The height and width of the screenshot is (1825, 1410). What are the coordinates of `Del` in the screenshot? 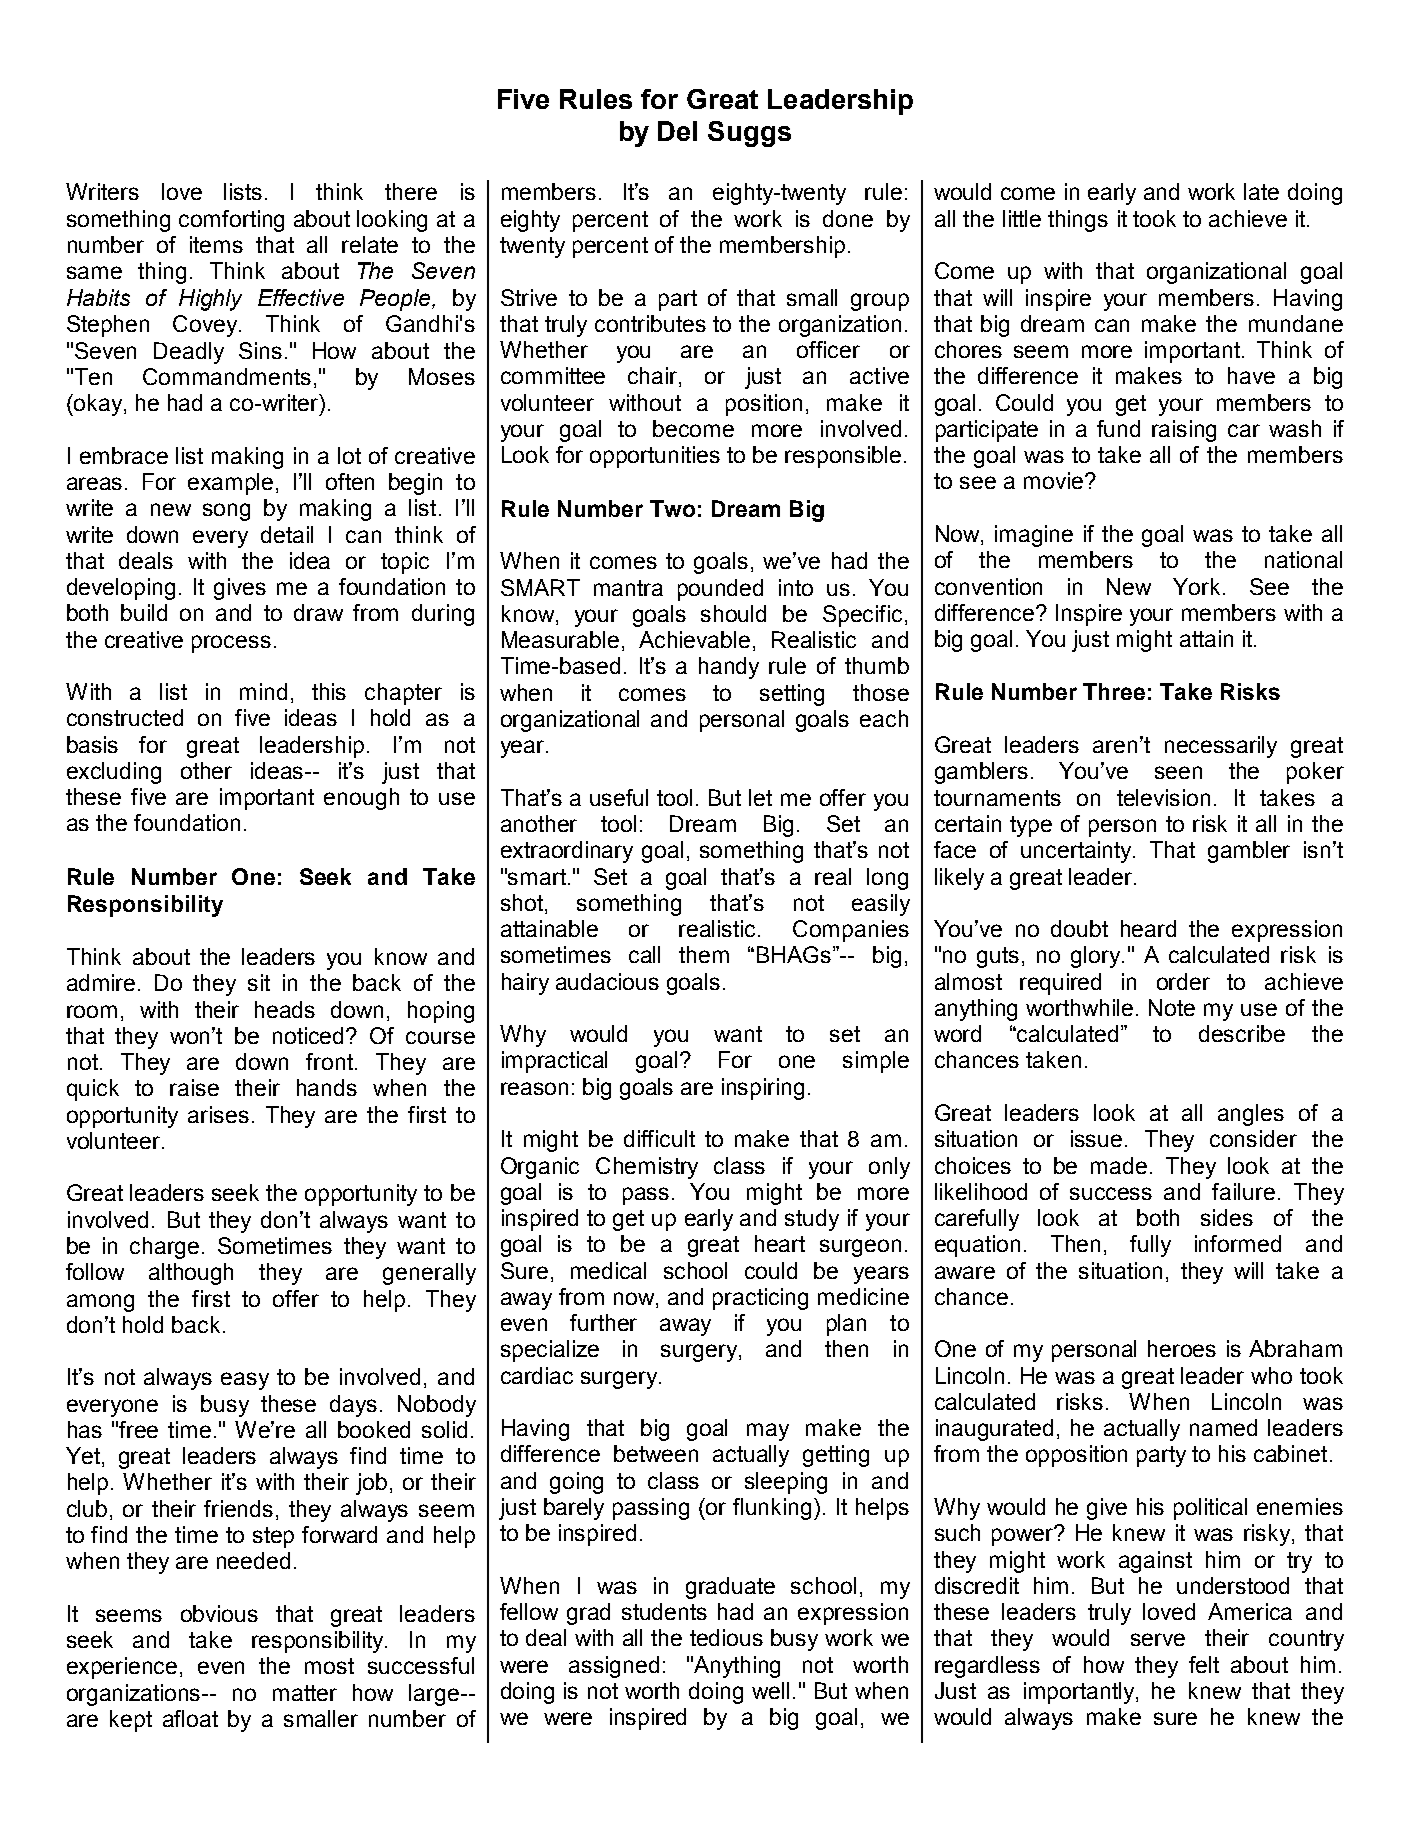 It's located at (677, 131).
